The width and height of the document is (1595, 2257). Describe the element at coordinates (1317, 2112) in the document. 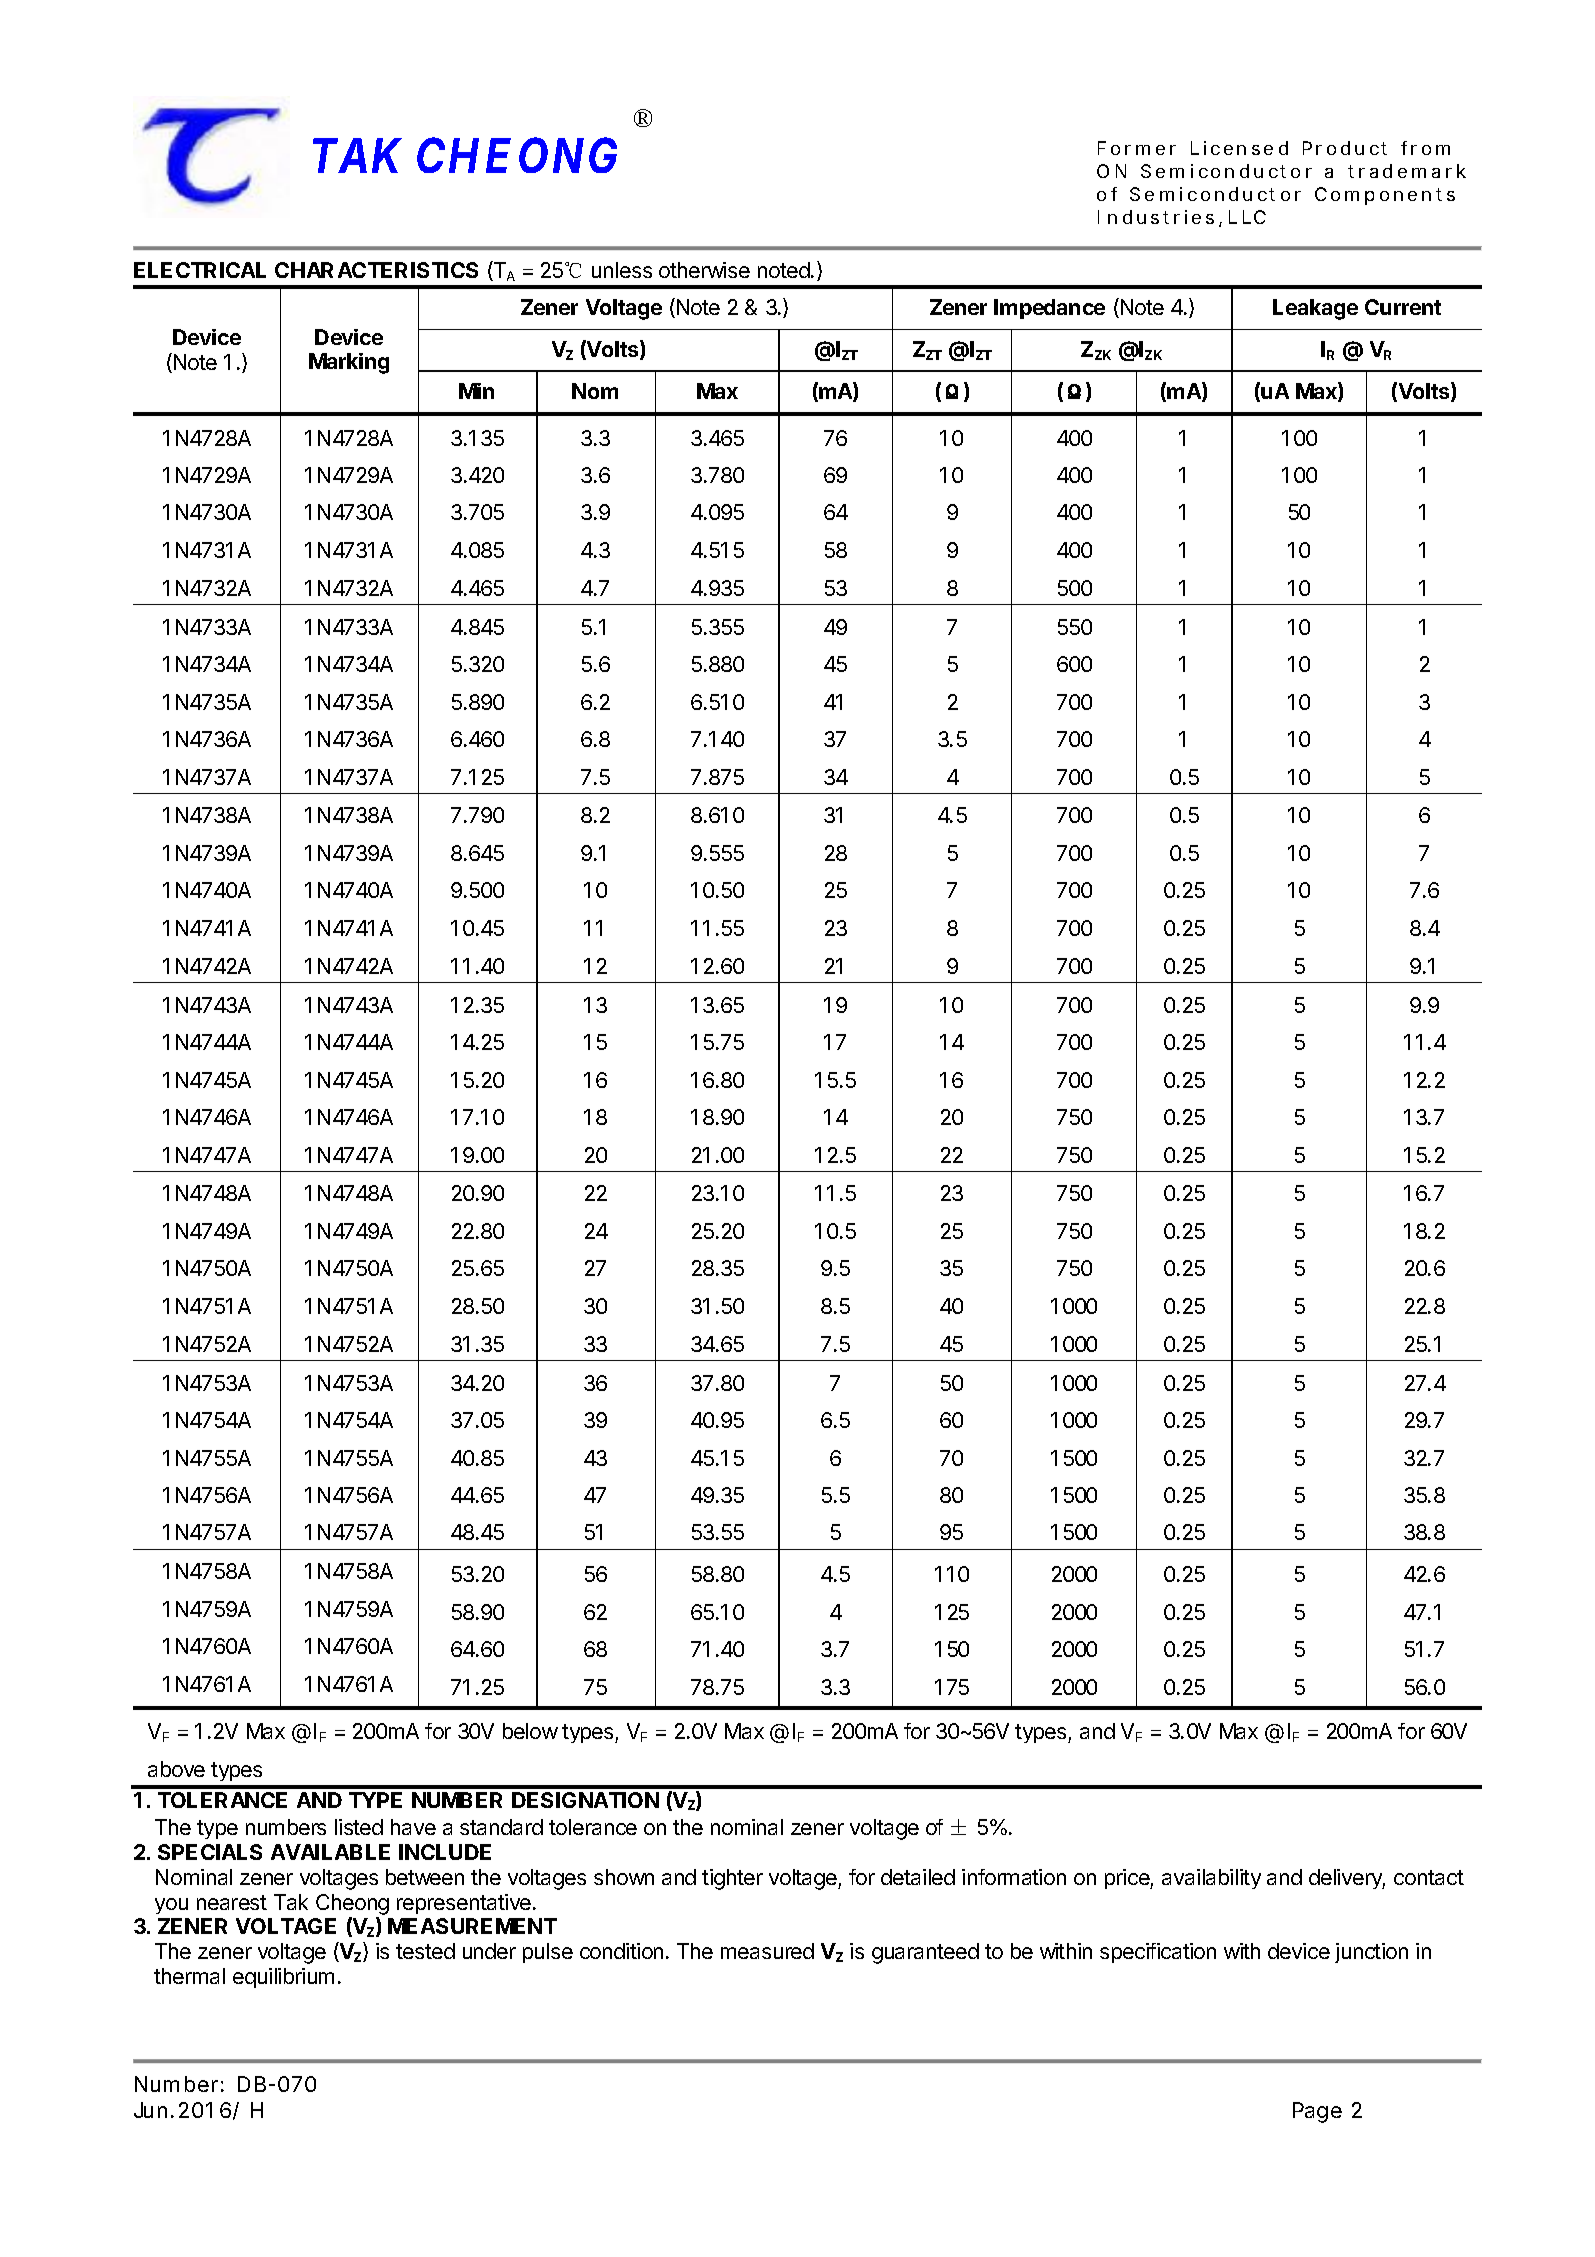

I see `Page` at that location.
